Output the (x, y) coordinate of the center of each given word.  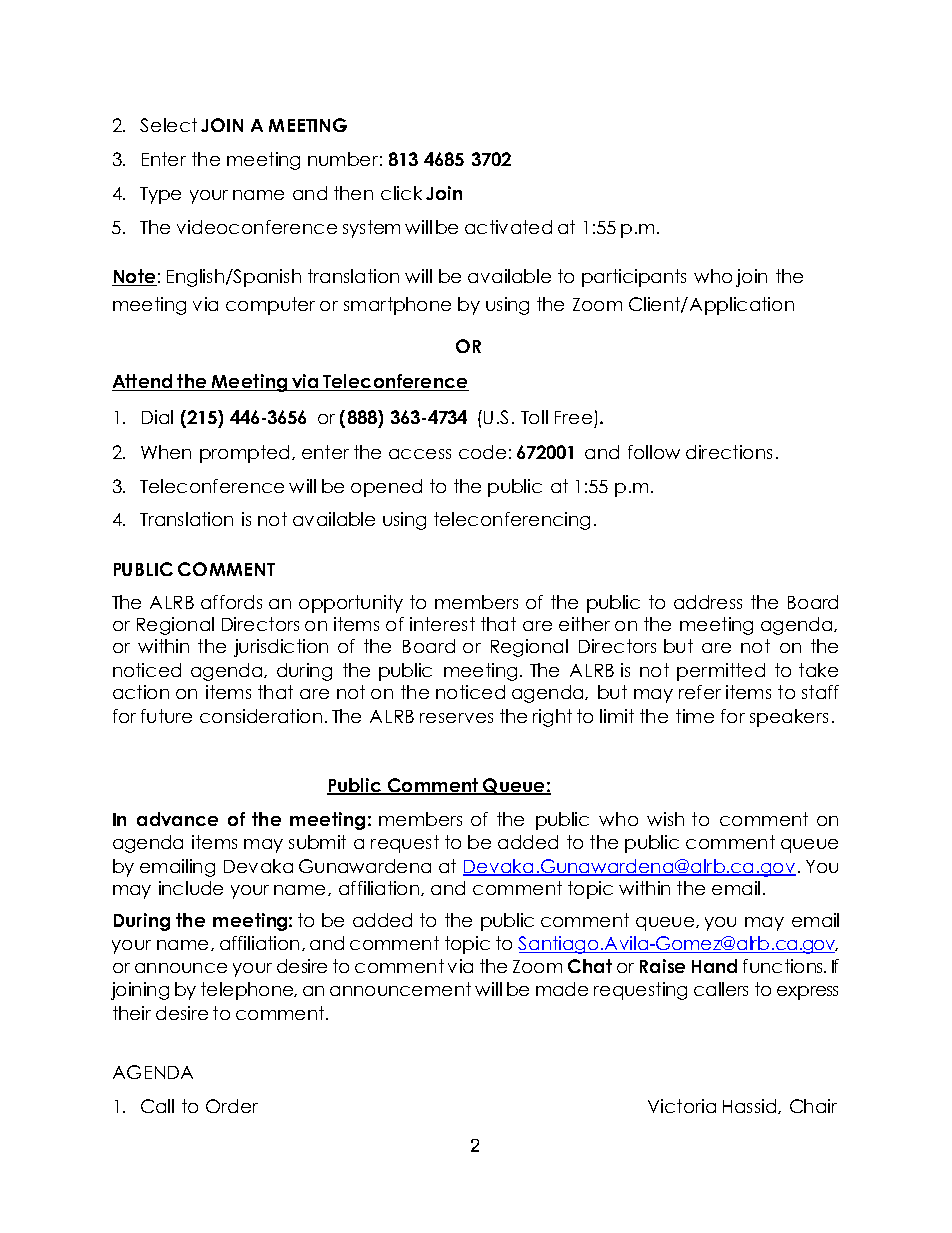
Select (168, 125)
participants (634, 278)
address (708, 602)
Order (232, 1106)
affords (231, 602)
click (401, 193)
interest (442, 624)
